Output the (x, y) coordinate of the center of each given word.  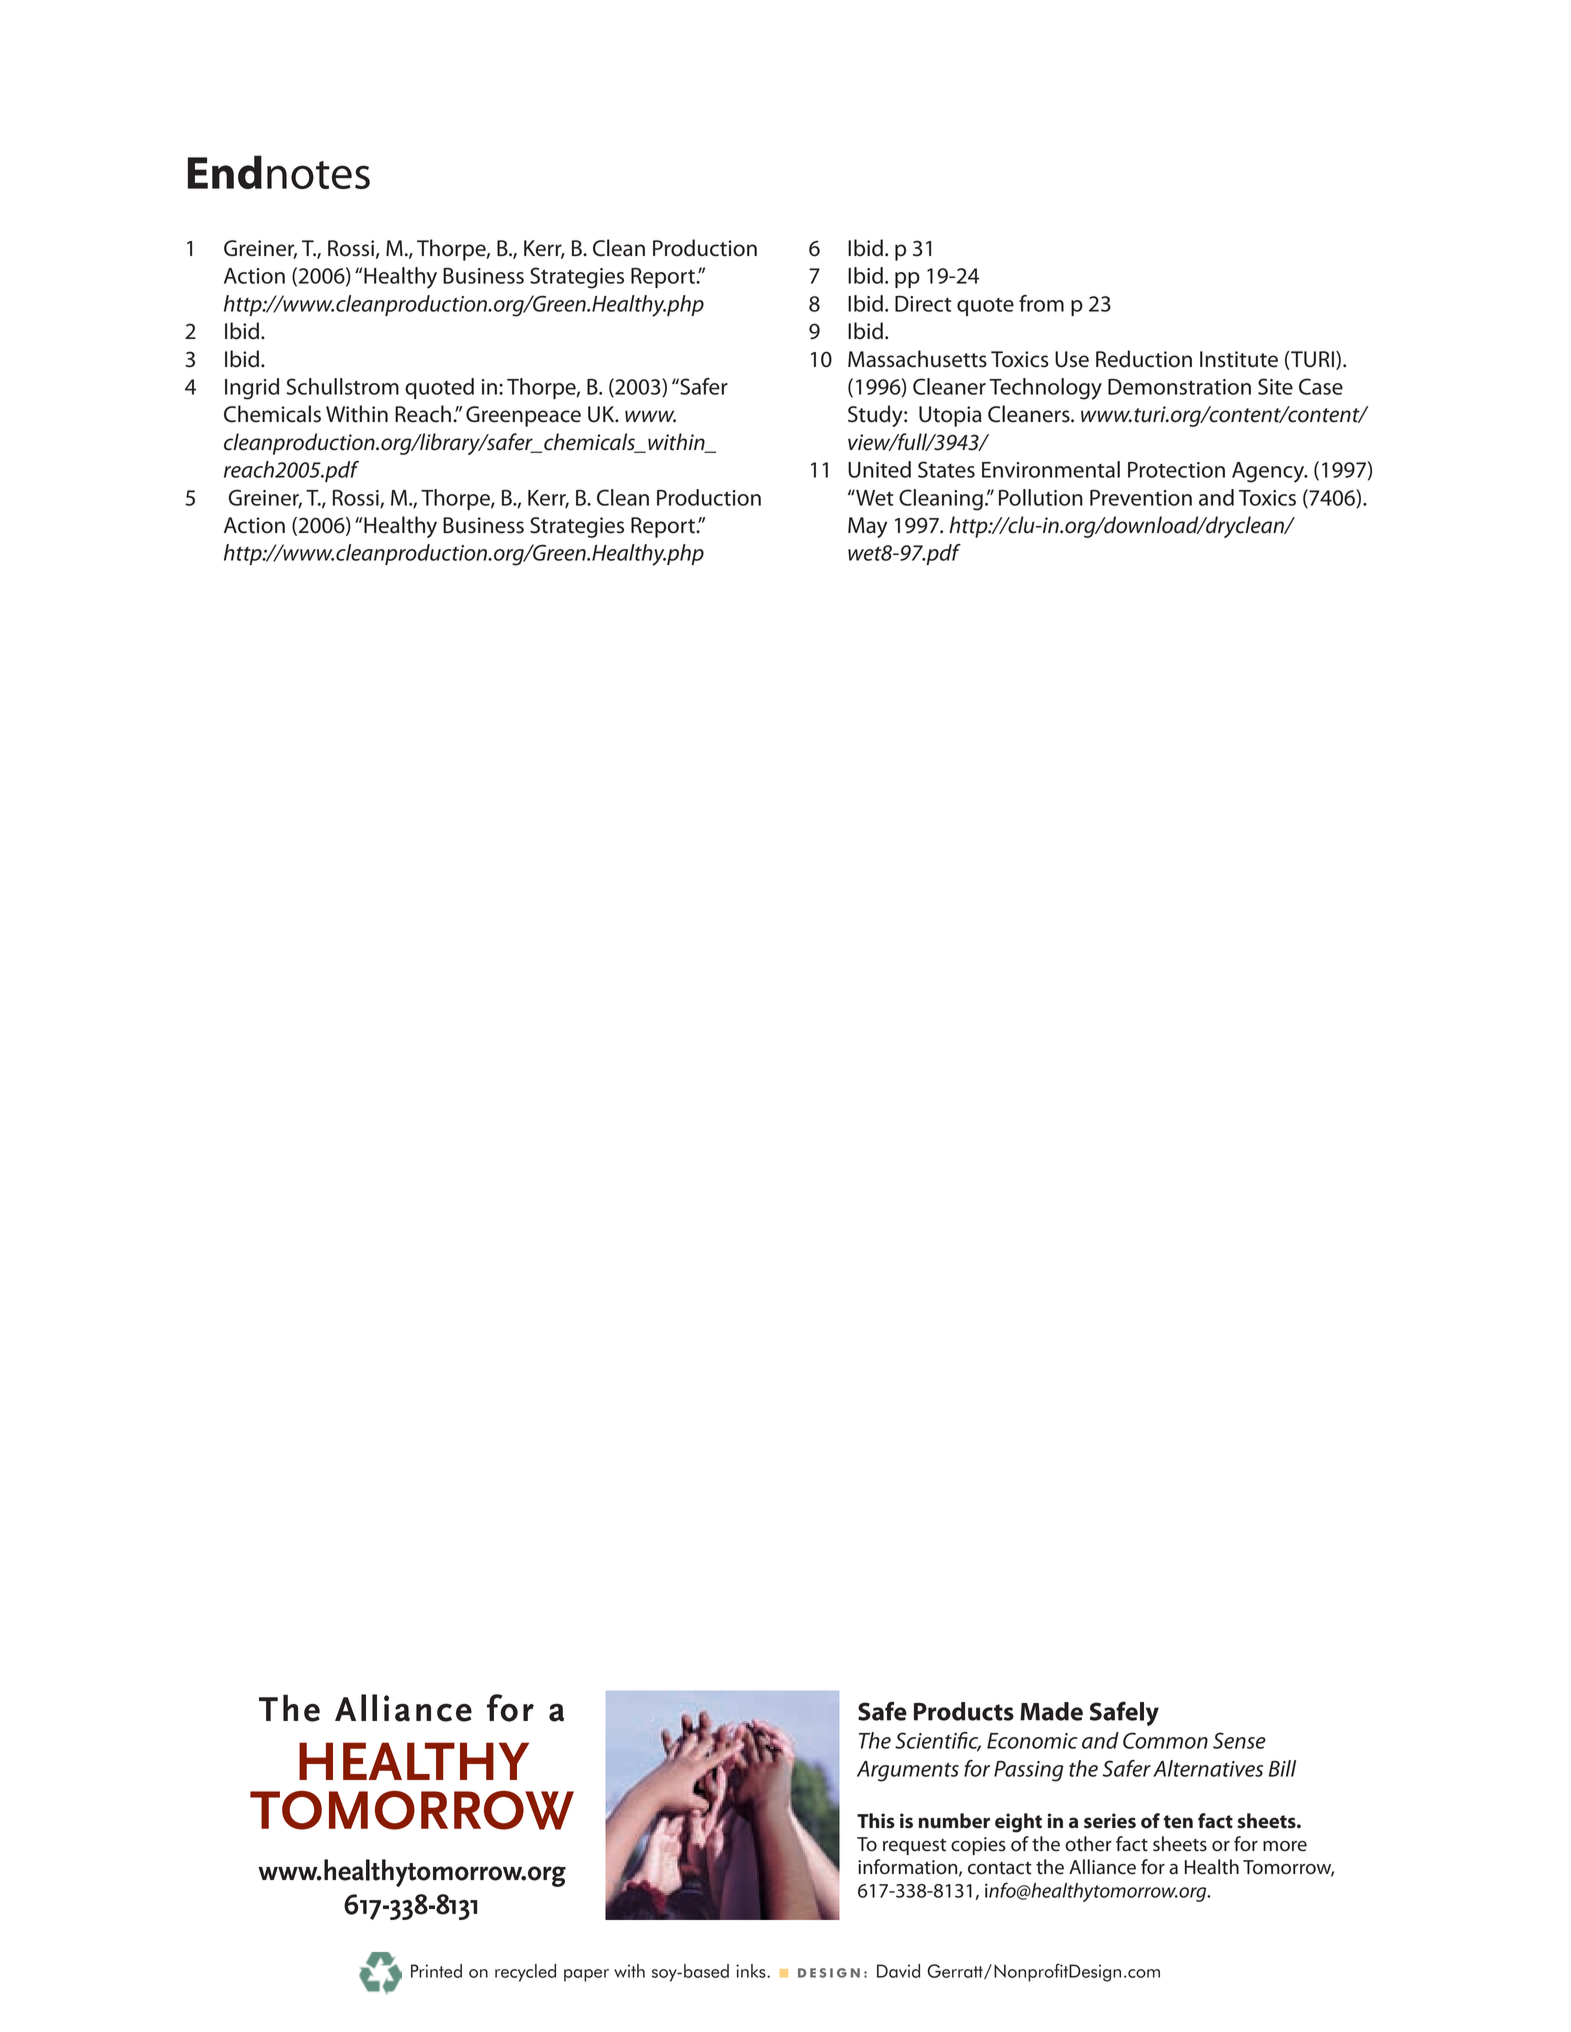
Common (1165, 1740)
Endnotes (279, 172)
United (879, 469)
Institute (1239, 359)
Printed (436, 1971)
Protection (1176, 470)
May (867, 527)
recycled (525, 1973)
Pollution (1041, 497)
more (1285, 1846)
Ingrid (252, 389)
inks (752, 1971)
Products (964, 1711)
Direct (923, 304)
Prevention (1141, 498)
